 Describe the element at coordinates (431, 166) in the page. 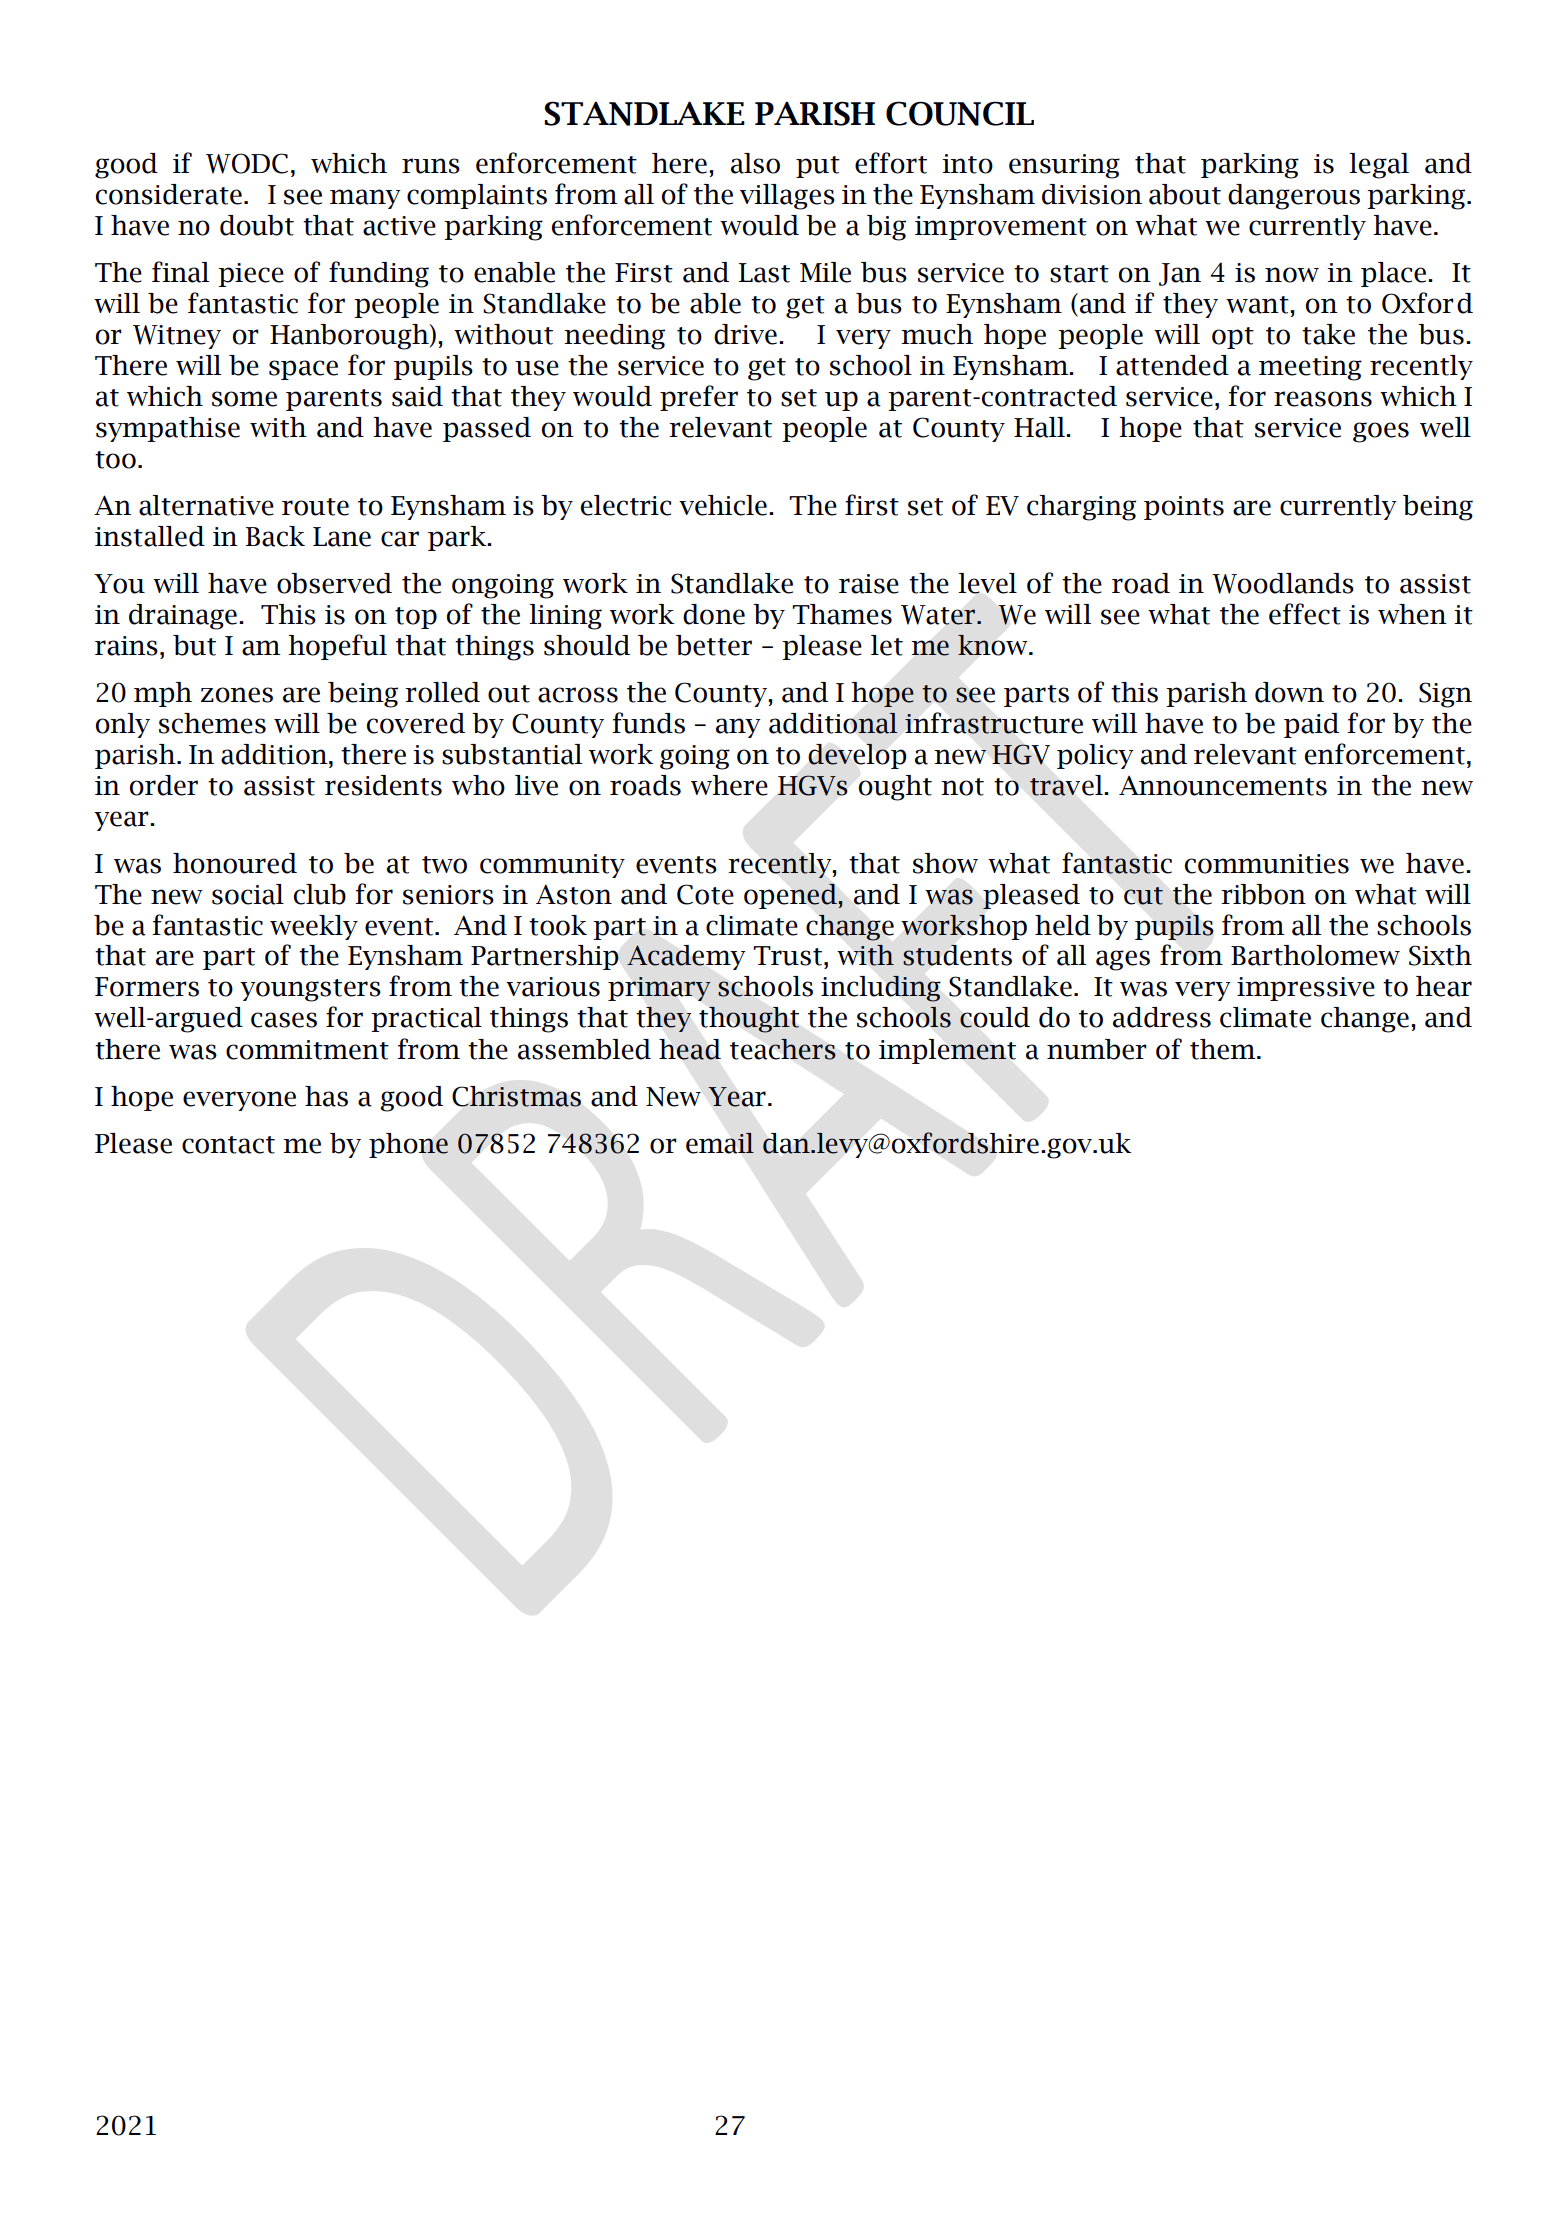

I see `runs` at that location.
